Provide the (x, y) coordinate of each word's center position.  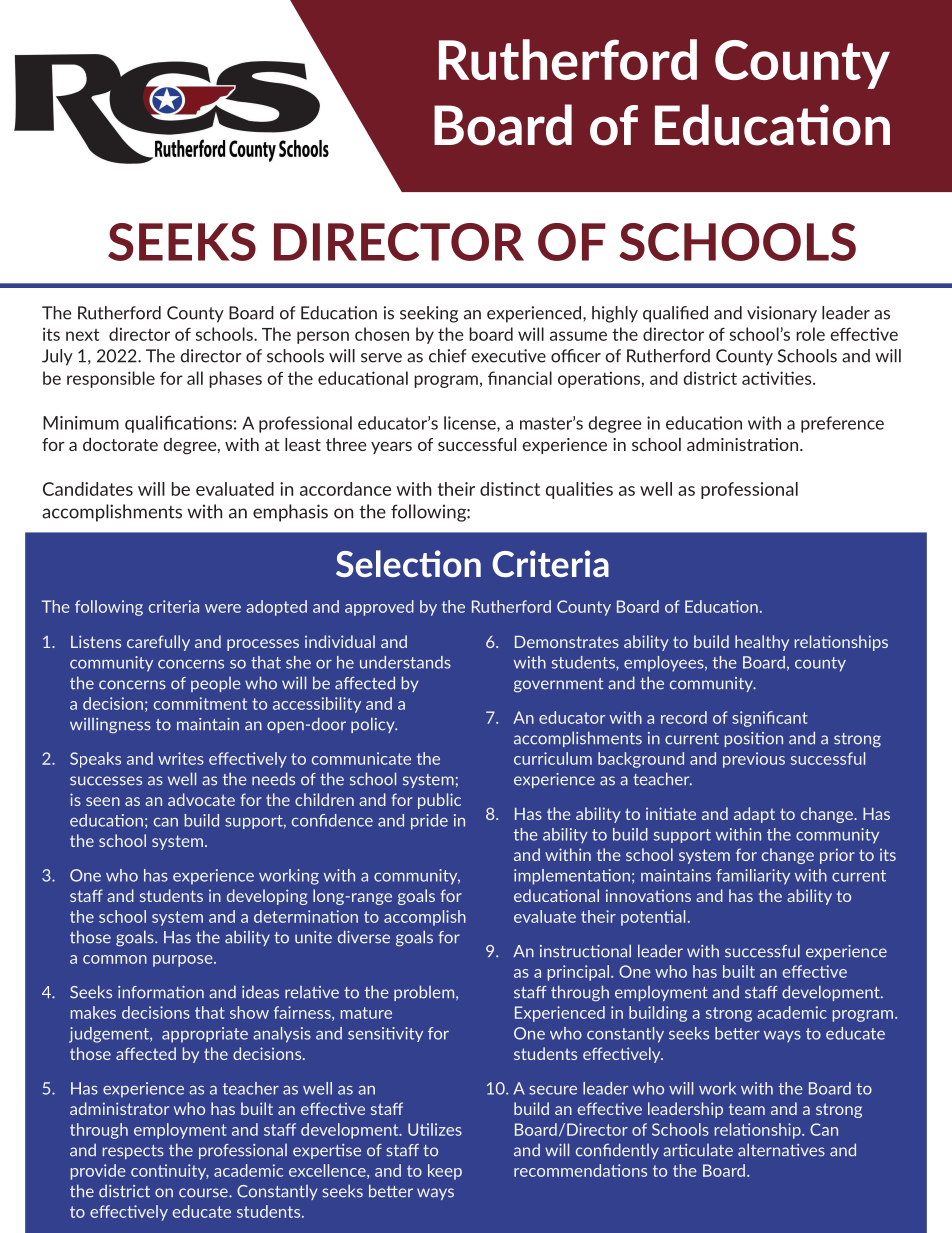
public (439, 801)
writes (181, 758)
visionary (782, 314)
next (83, 335)
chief (447, 356)
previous (754, 760)
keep (445, 1172)
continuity (170, 1172)
